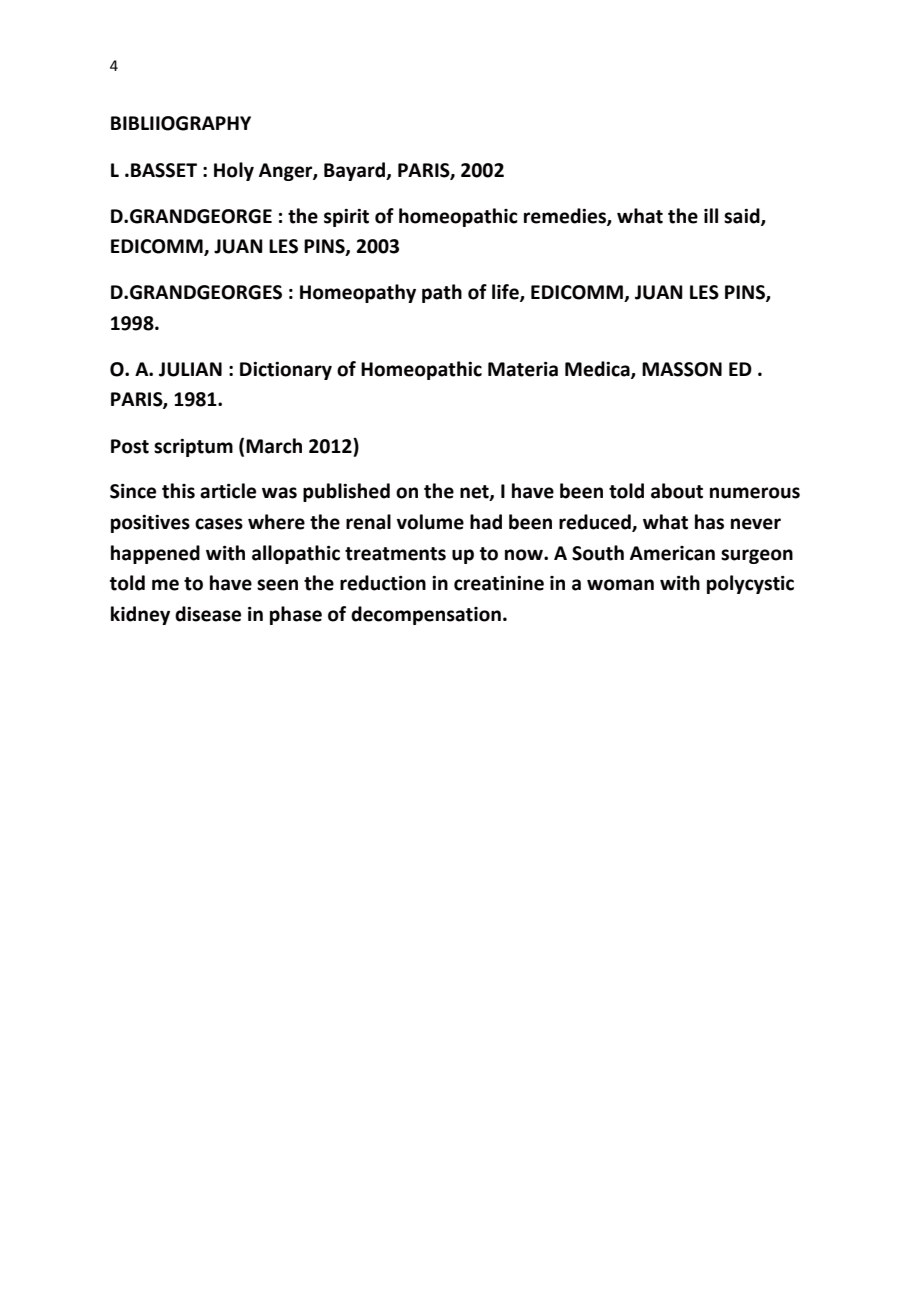 The height and width of the image is (1308, 924). What do you see at coordinates (499, 583) in the image?
I see `creatinine` at bounding box center [499, 583].
